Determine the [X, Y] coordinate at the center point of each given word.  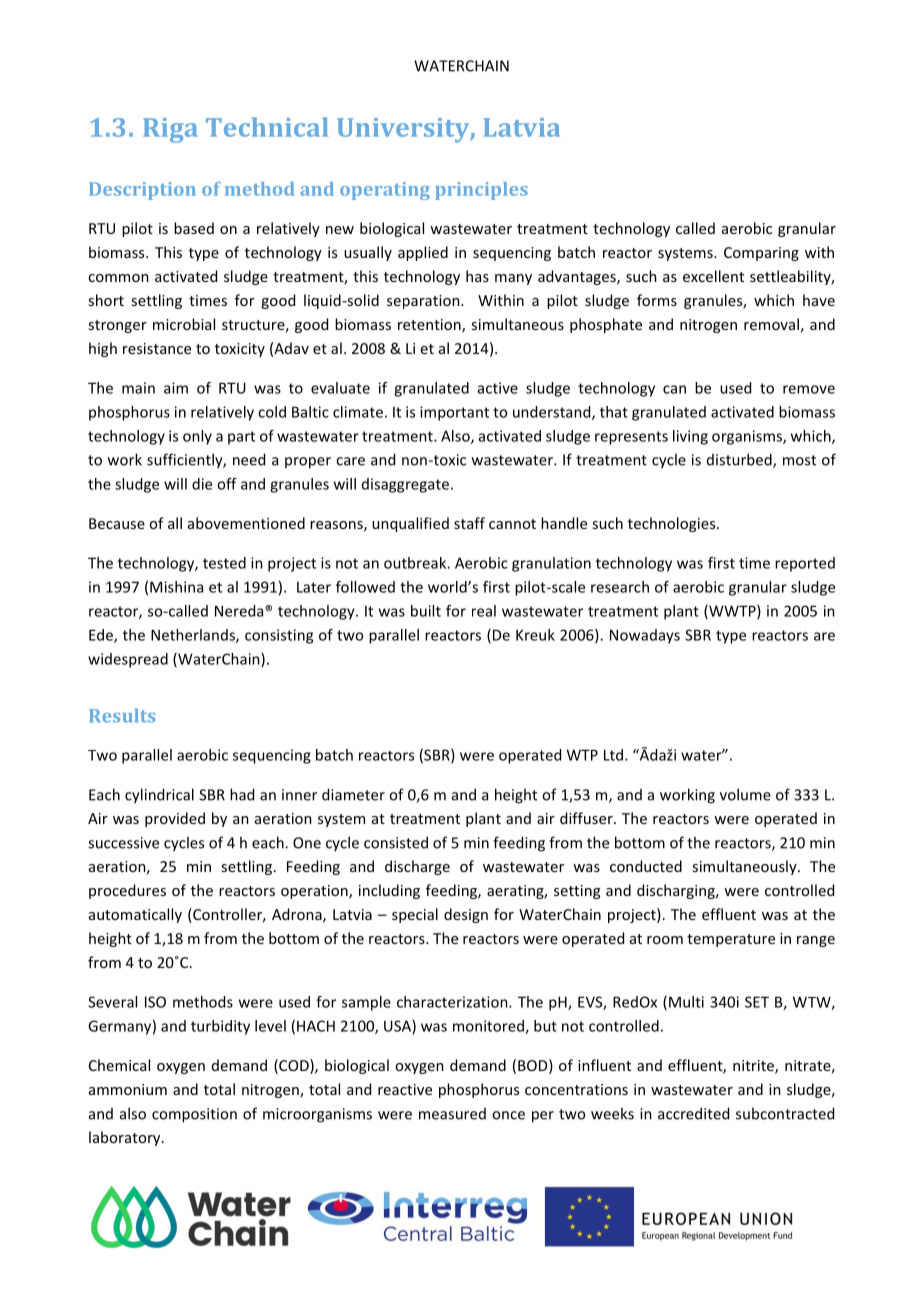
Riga [170, 130]
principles [481, 191]
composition [194, 1115]
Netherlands [194, 636]
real [484, 611]
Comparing [761, 254]
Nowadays [645, 636]
